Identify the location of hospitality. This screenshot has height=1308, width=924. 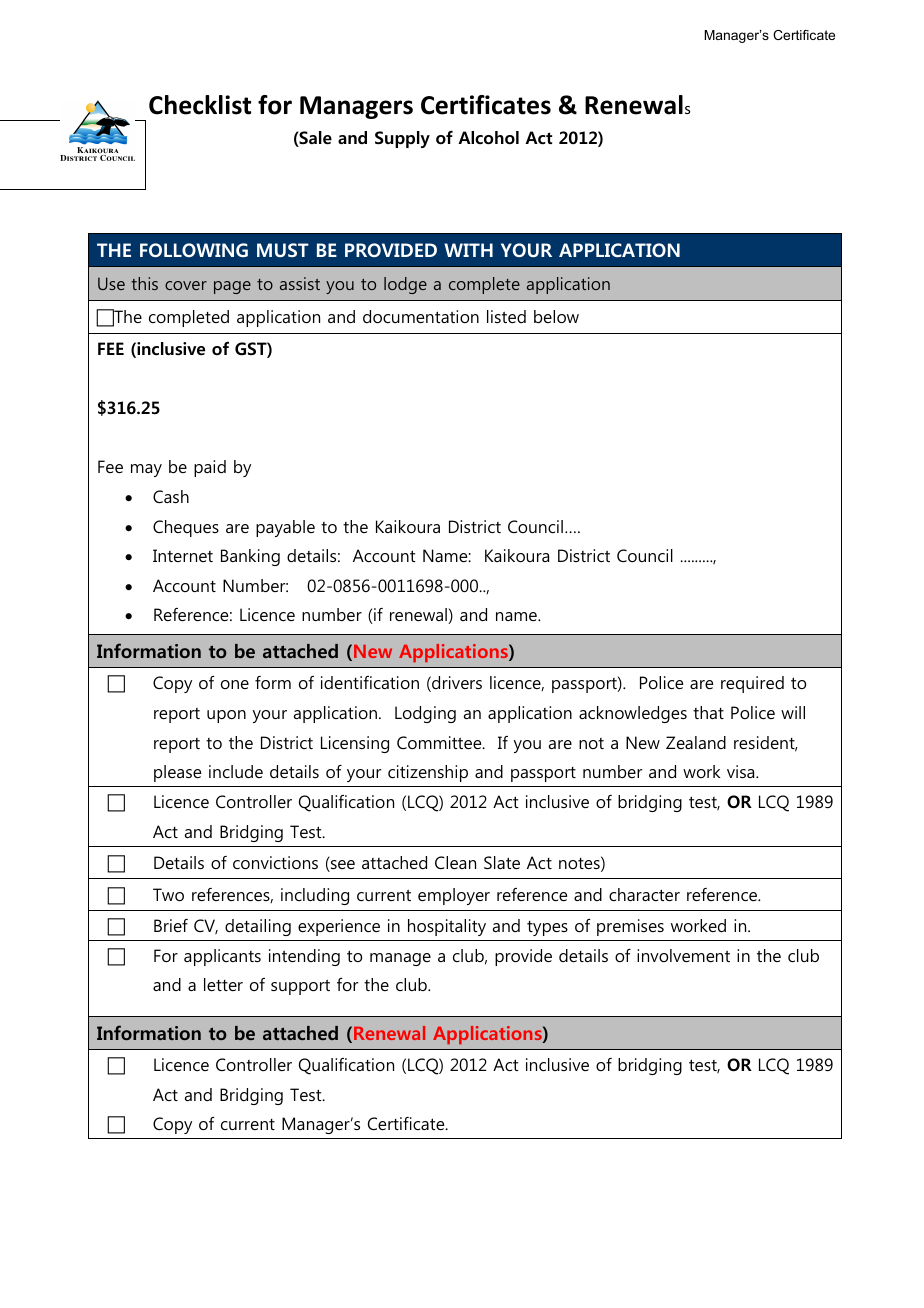
(447, 927).
